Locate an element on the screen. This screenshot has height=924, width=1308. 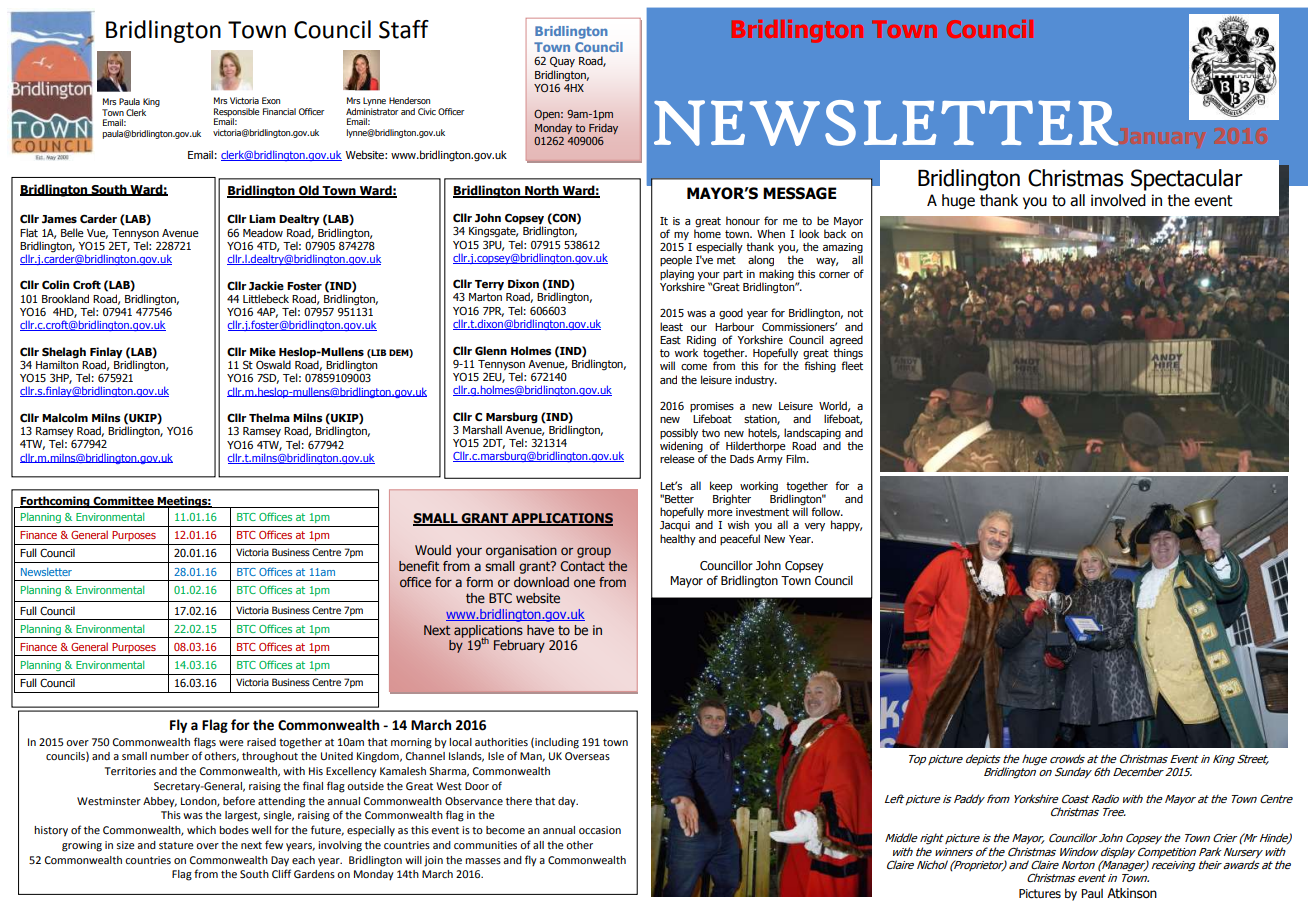
Committee is located at coordinates (123, 502).
